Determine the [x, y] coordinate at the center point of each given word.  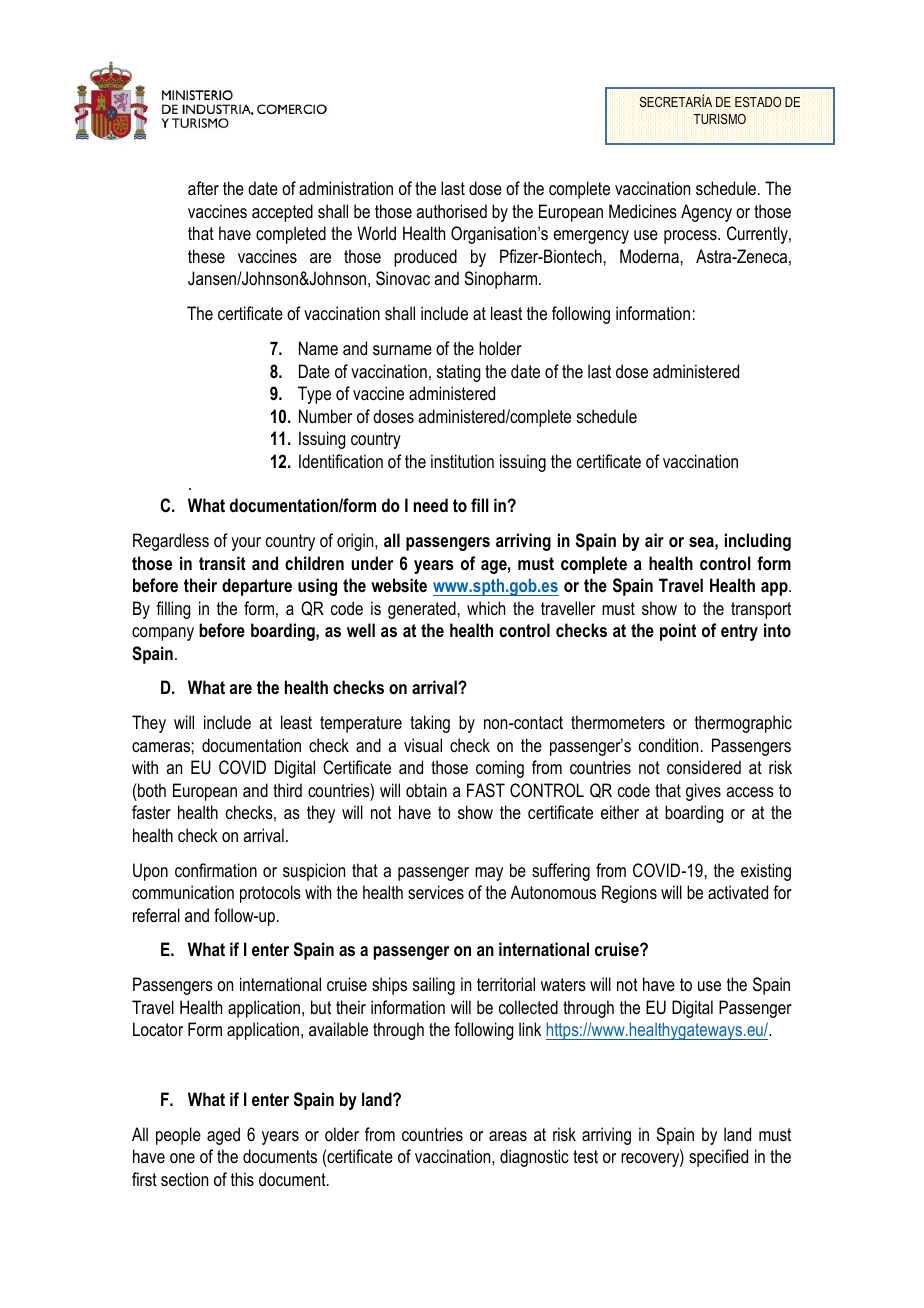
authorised [451, 211]
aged [223, 1136]
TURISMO [719, 119]
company [163, 634]
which [486, 608]
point [678, 632]
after [203, 188]
